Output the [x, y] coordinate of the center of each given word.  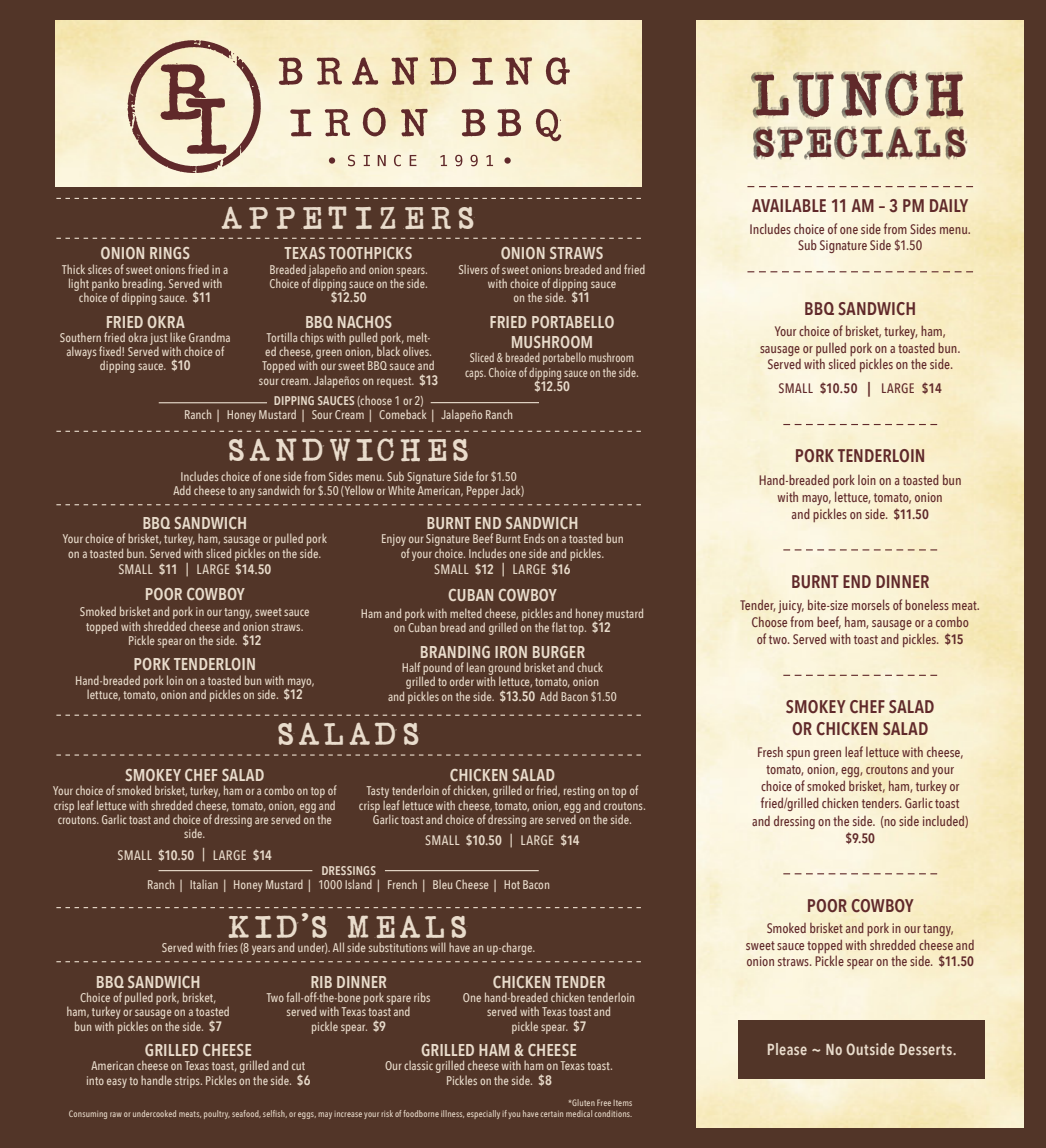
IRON [511, 652]
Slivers [473, 269]
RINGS [170, 253]
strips [188, 1082]
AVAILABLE [789, 205]
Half [411, 667]
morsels [871, 604]
